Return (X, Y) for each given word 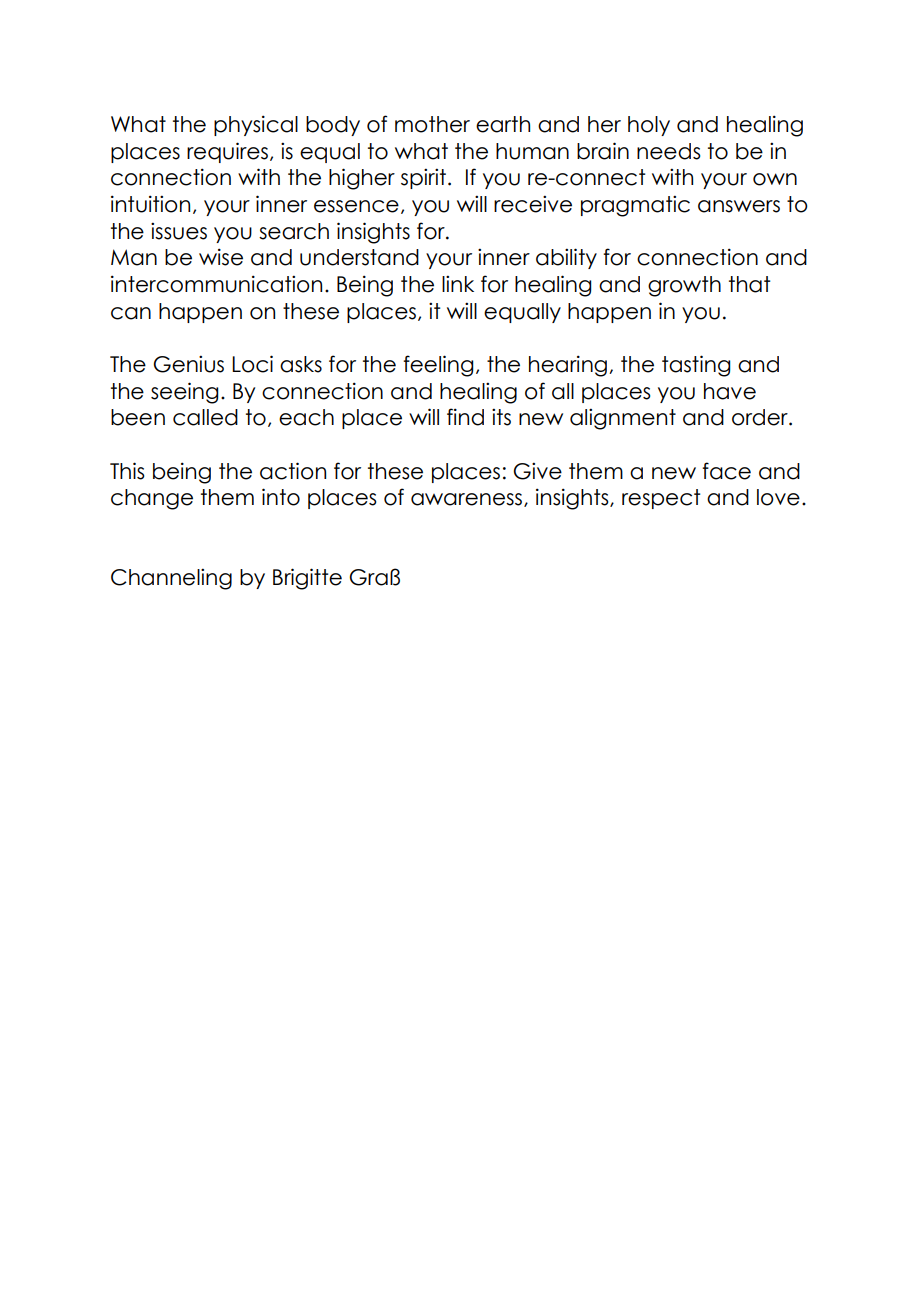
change (152, 499)
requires (227, 152)
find (465, 417)
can (131, 313)
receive (533, 204)
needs (669, 151)
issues (179, 231)
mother (432, 124)
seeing (185, 393)
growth (684, 286)
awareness (468, 500)
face (726, 471)
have (730, 391)
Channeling (171, 579)
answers (739, 206)
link (458, 283)
